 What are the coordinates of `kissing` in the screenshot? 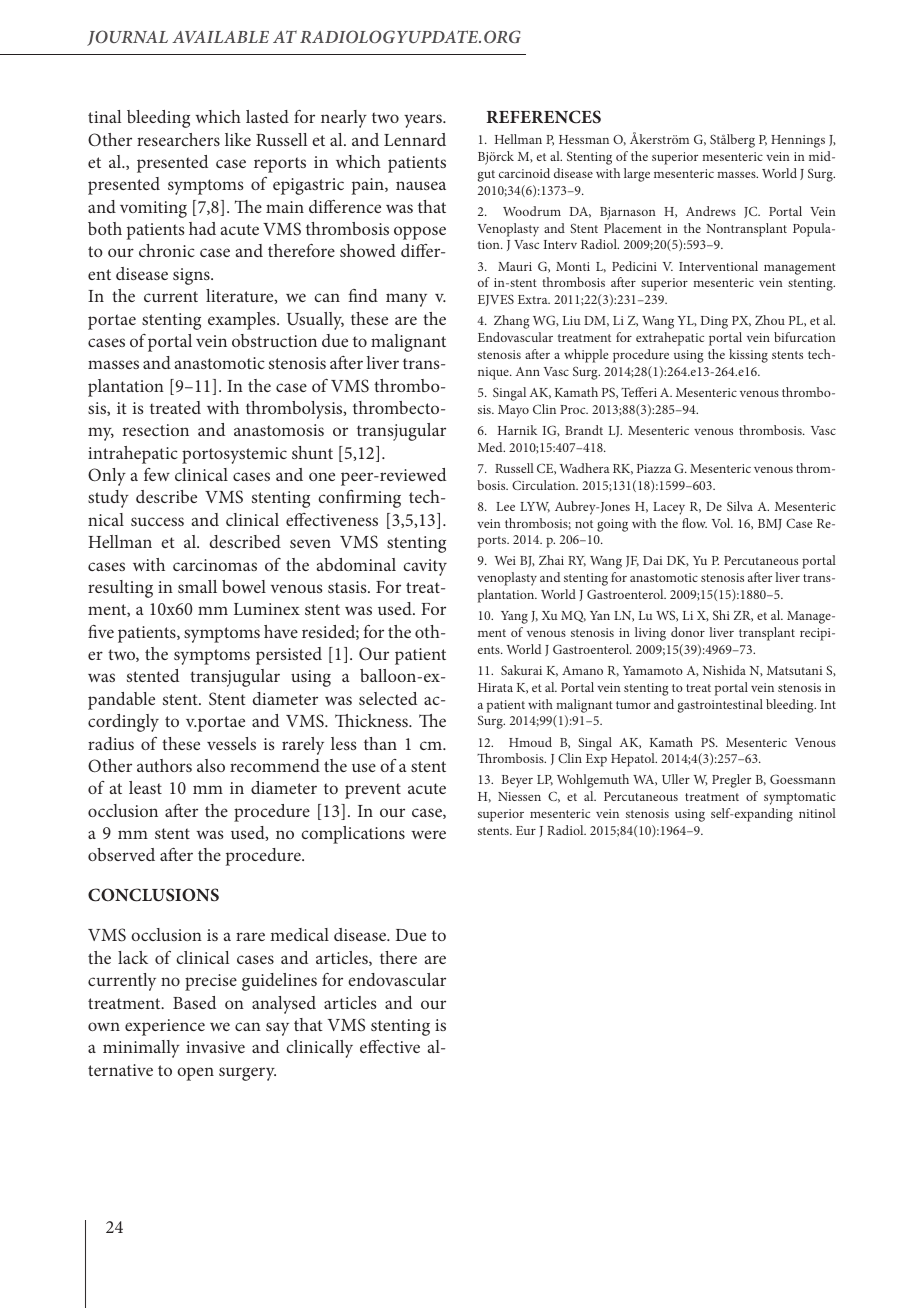 It's located at (748, 356).
